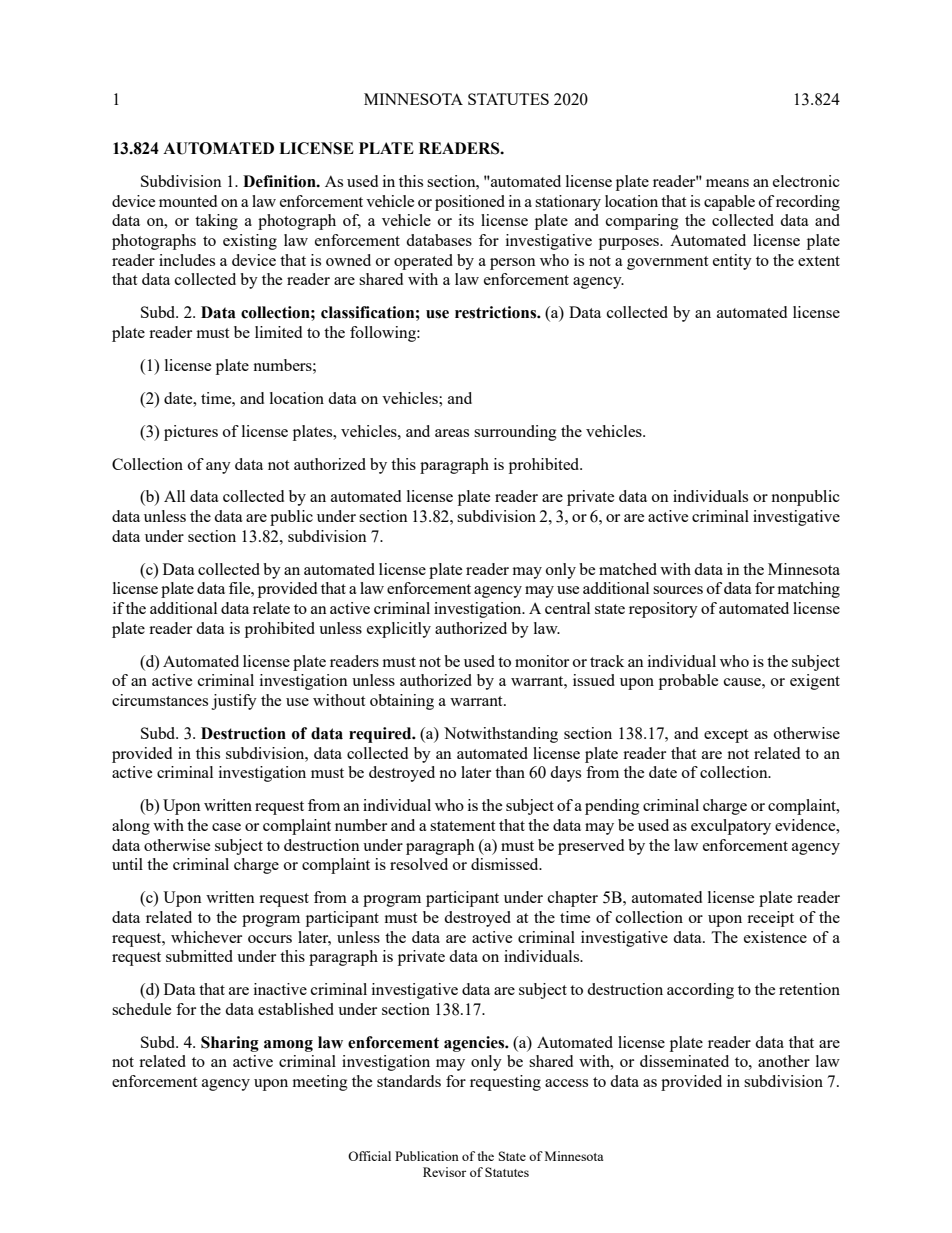 This page has height=1233, width=952. Describe the element at coordinates (506, 864) in the page. I see `dismissed` at that location.
